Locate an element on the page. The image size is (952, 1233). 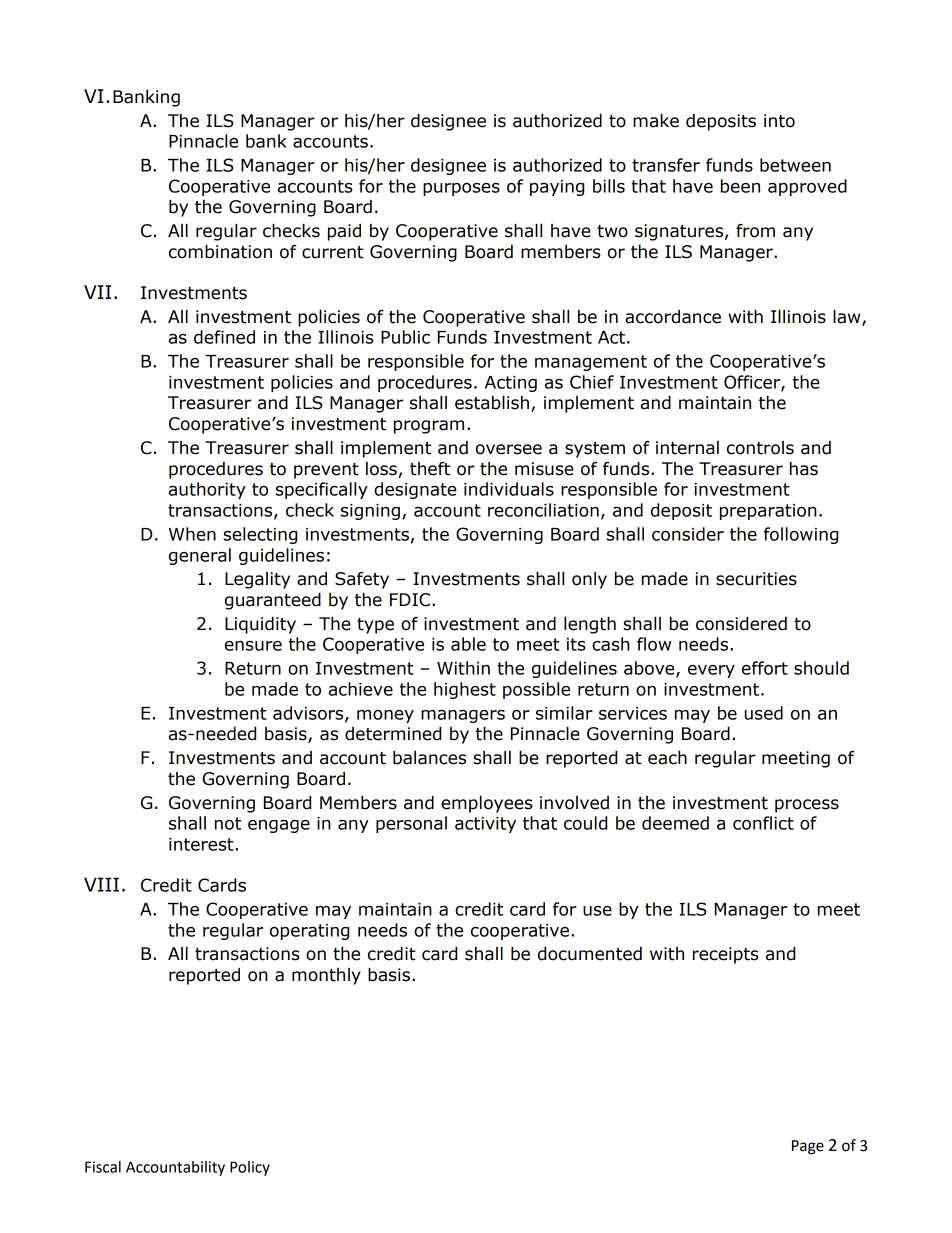
Policy is located at coordinates (250, 1168).
